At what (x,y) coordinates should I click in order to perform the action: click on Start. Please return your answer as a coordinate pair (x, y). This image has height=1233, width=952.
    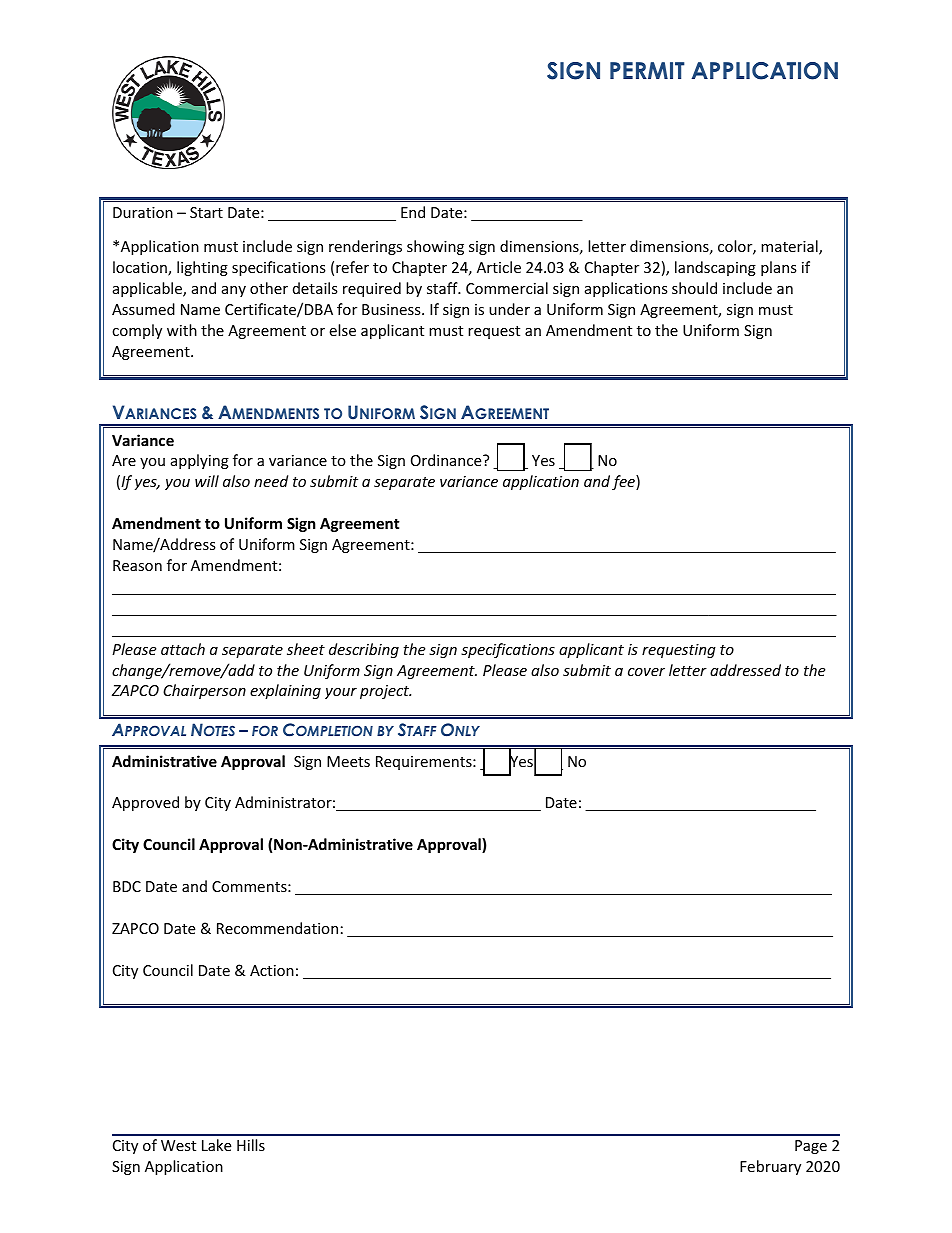
    Looking at the image, I should click on (206, 212).
